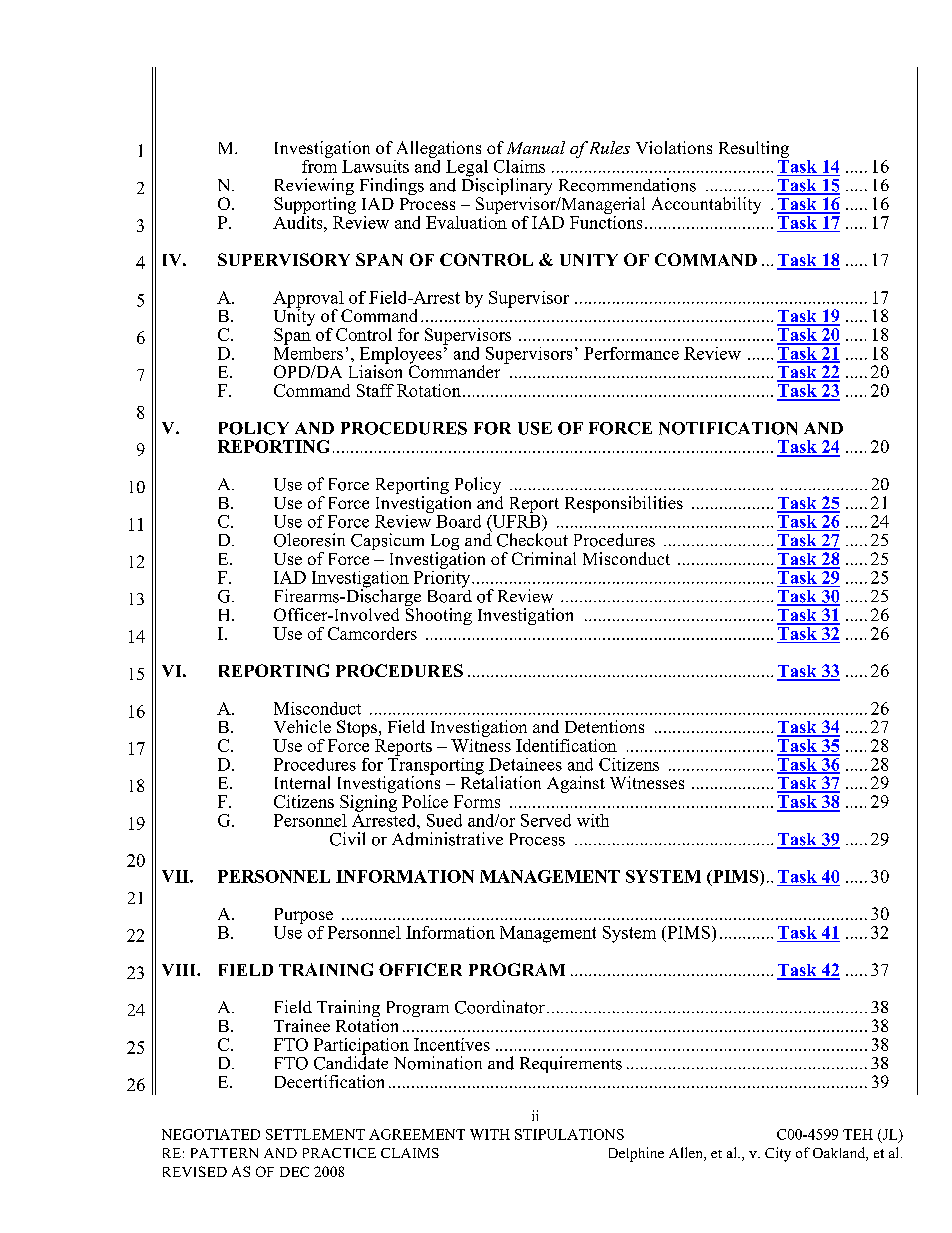 The width and height of the document is (952, 1233). What do you see at coordinates (544, 558) in the document?
I see `Criminal` at bounding box center [544, 558].
